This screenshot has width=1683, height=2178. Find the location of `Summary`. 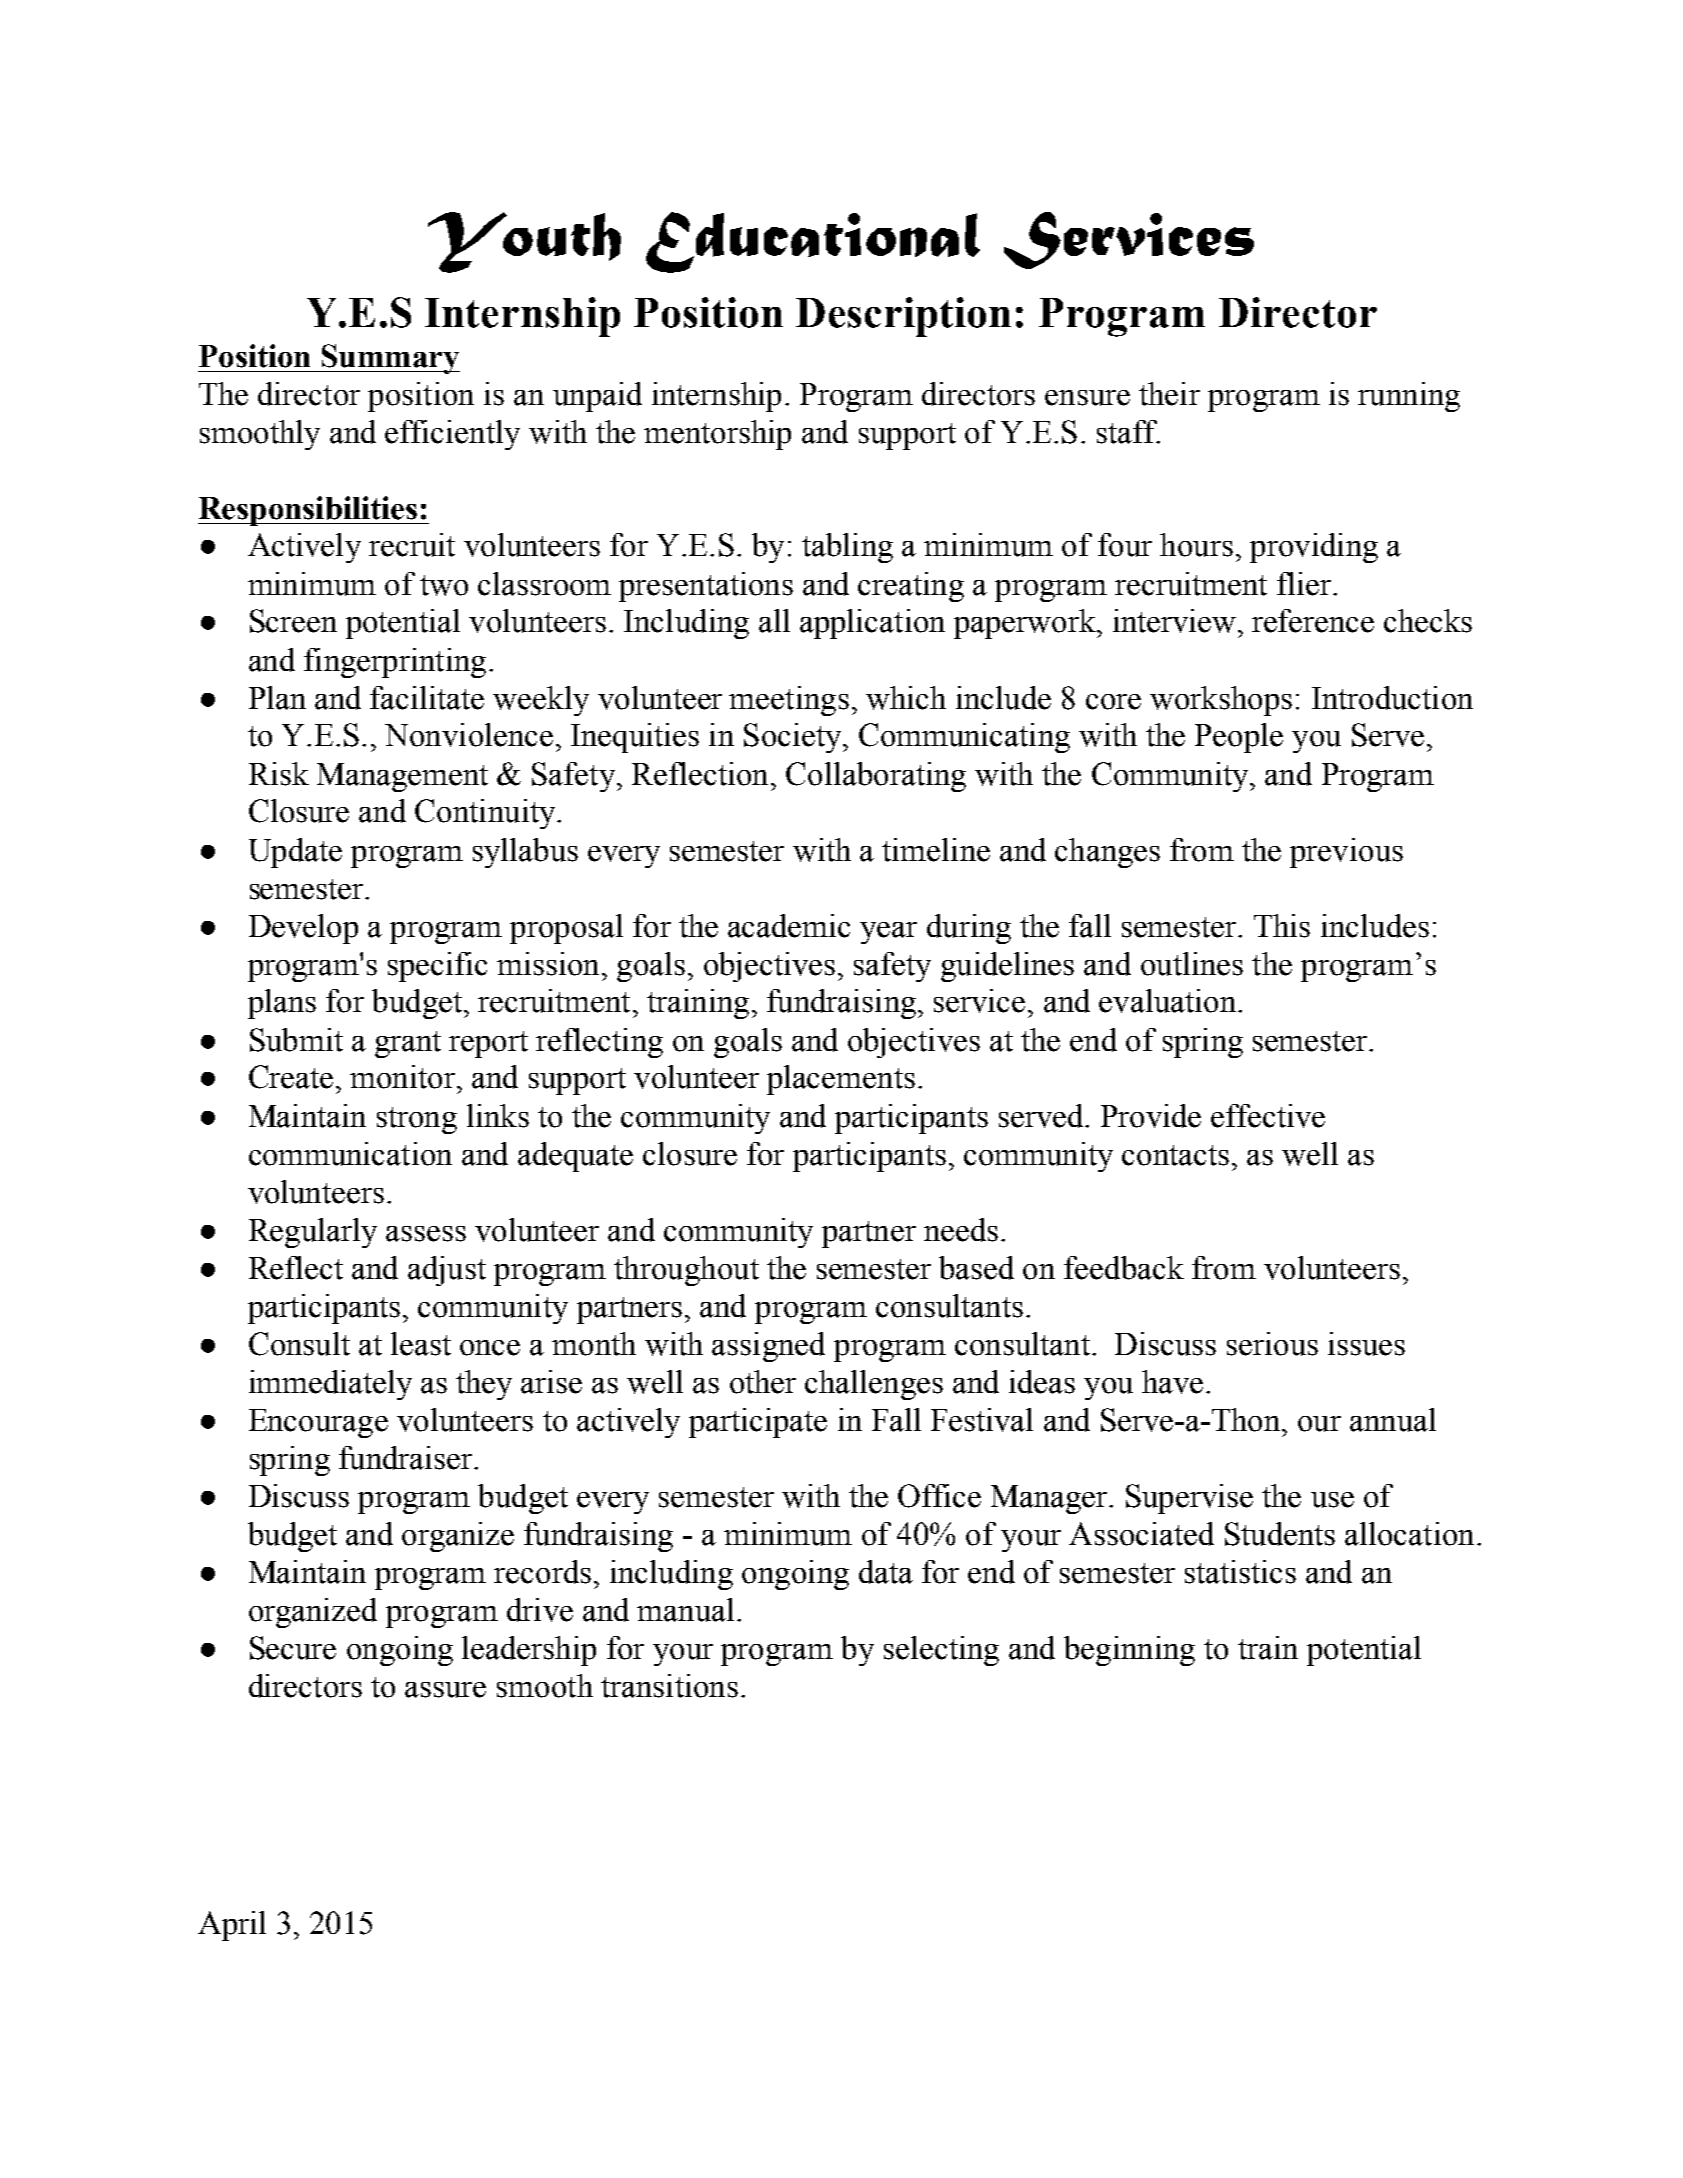

Summary is located at coordinates (389, 359).
